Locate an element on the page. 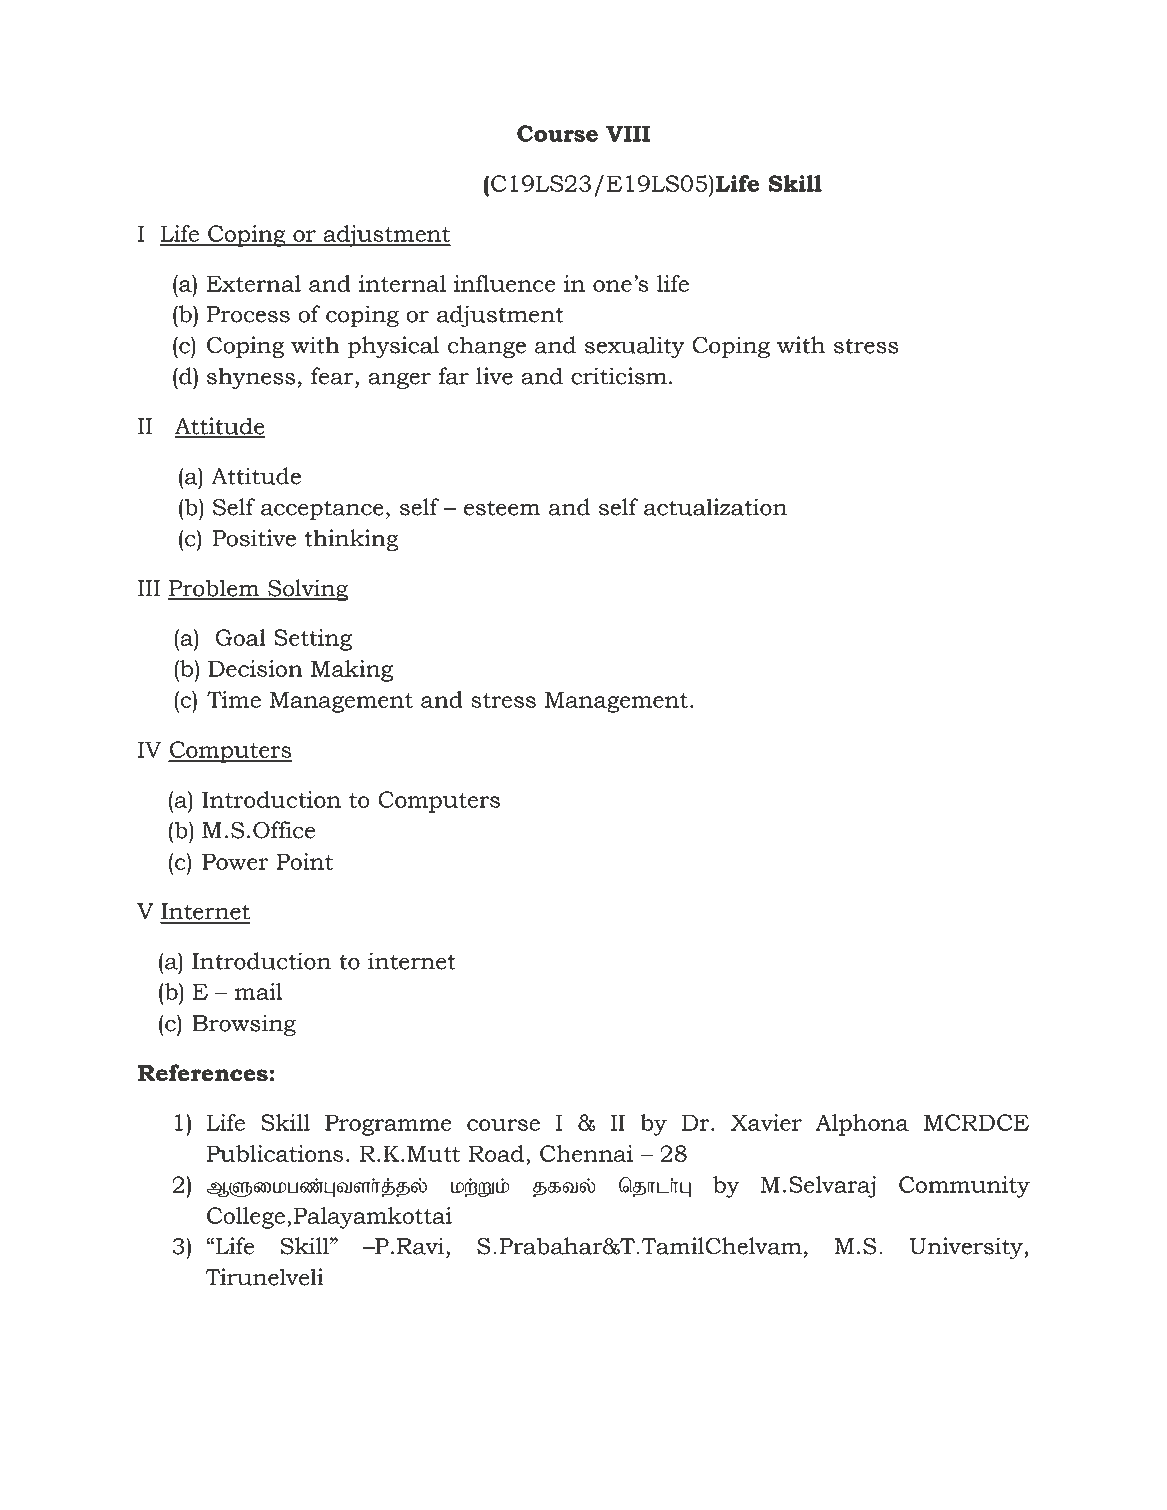  Xavier is located at coordinates (766, 1122).
